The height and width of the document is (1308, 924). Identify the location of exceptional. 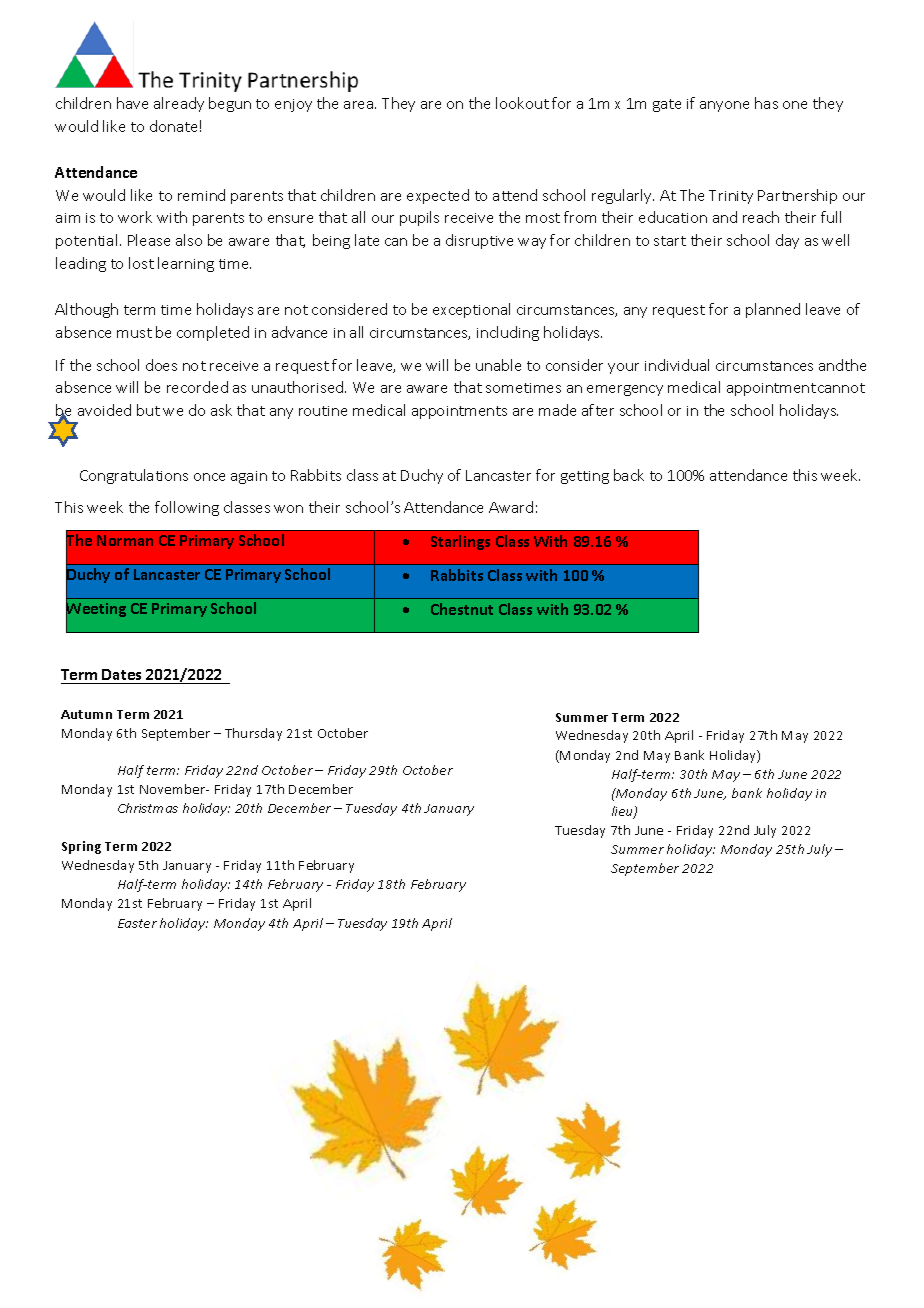
(471, 310).
